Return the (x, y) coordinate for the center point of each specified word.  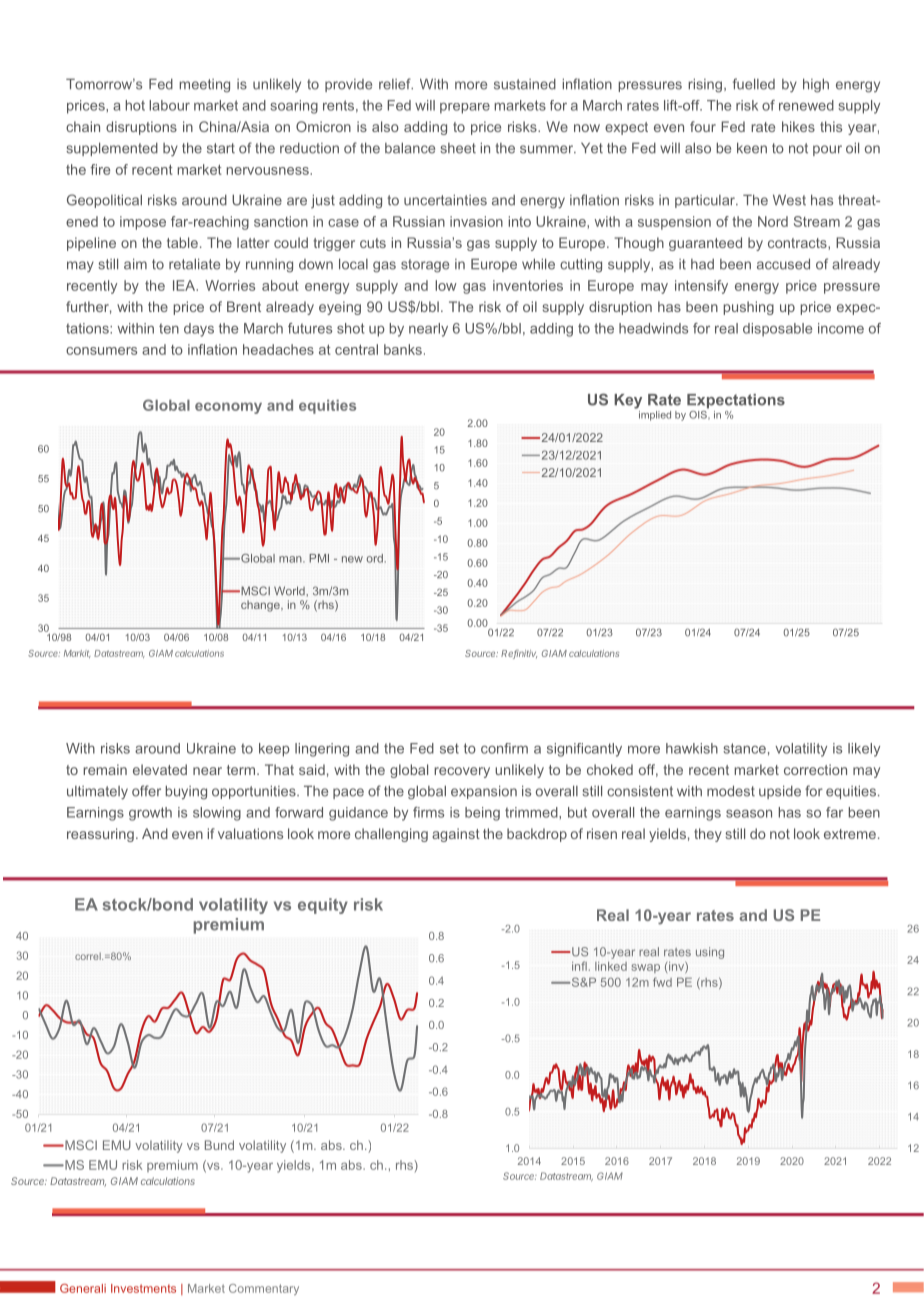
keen (752, 148)
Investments (143, 1288)
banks (403, 349)
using (710, 953)
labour (169, 105)
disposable (777, 330)
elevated (160, 769)
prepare (465, 108)
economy (228, 408)
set (449, 748)
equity (323, 906)
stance (744, 748)
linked (611, 966)
